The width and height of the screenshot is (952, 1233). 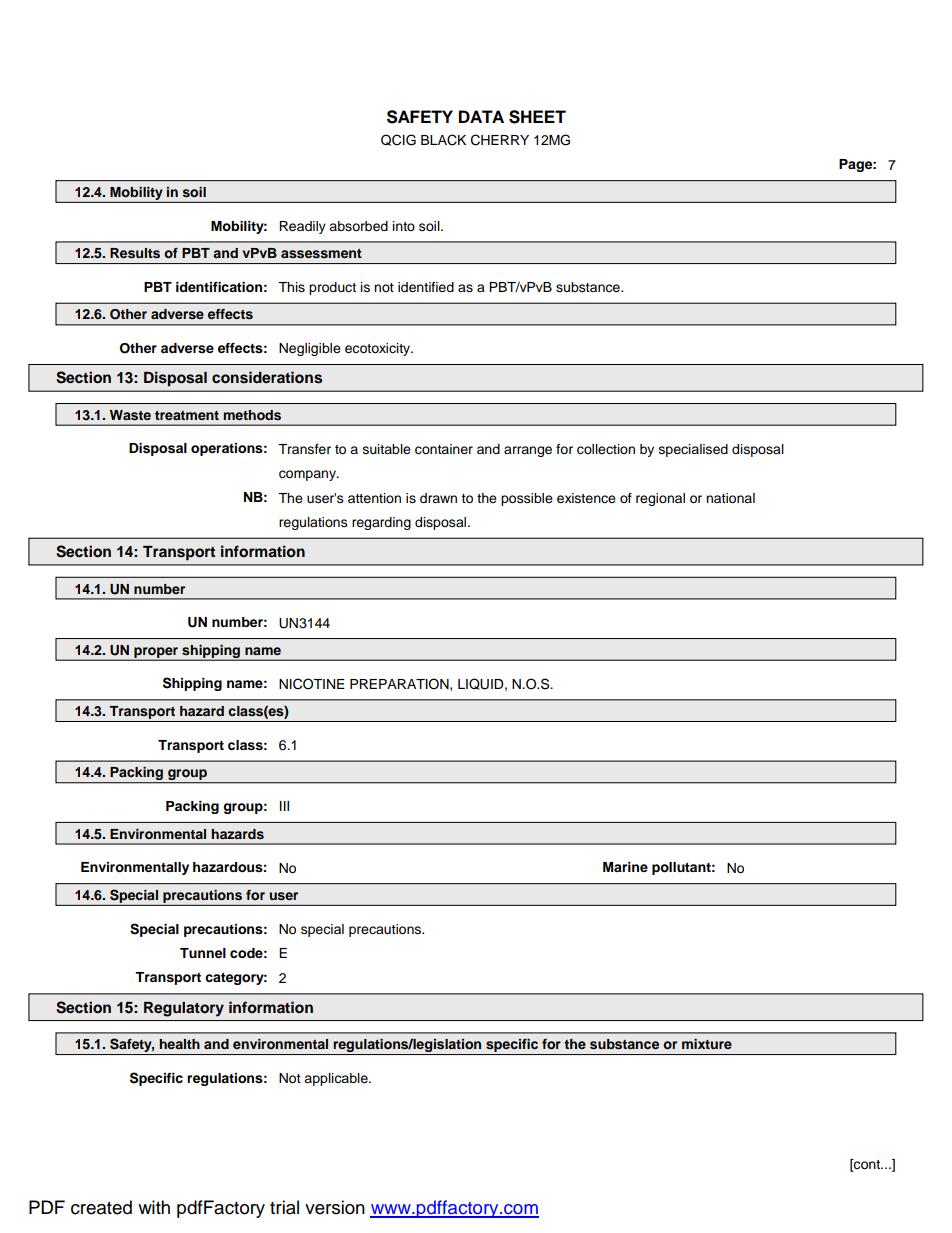 I want to click on with, so click(x=154, y=1207).
